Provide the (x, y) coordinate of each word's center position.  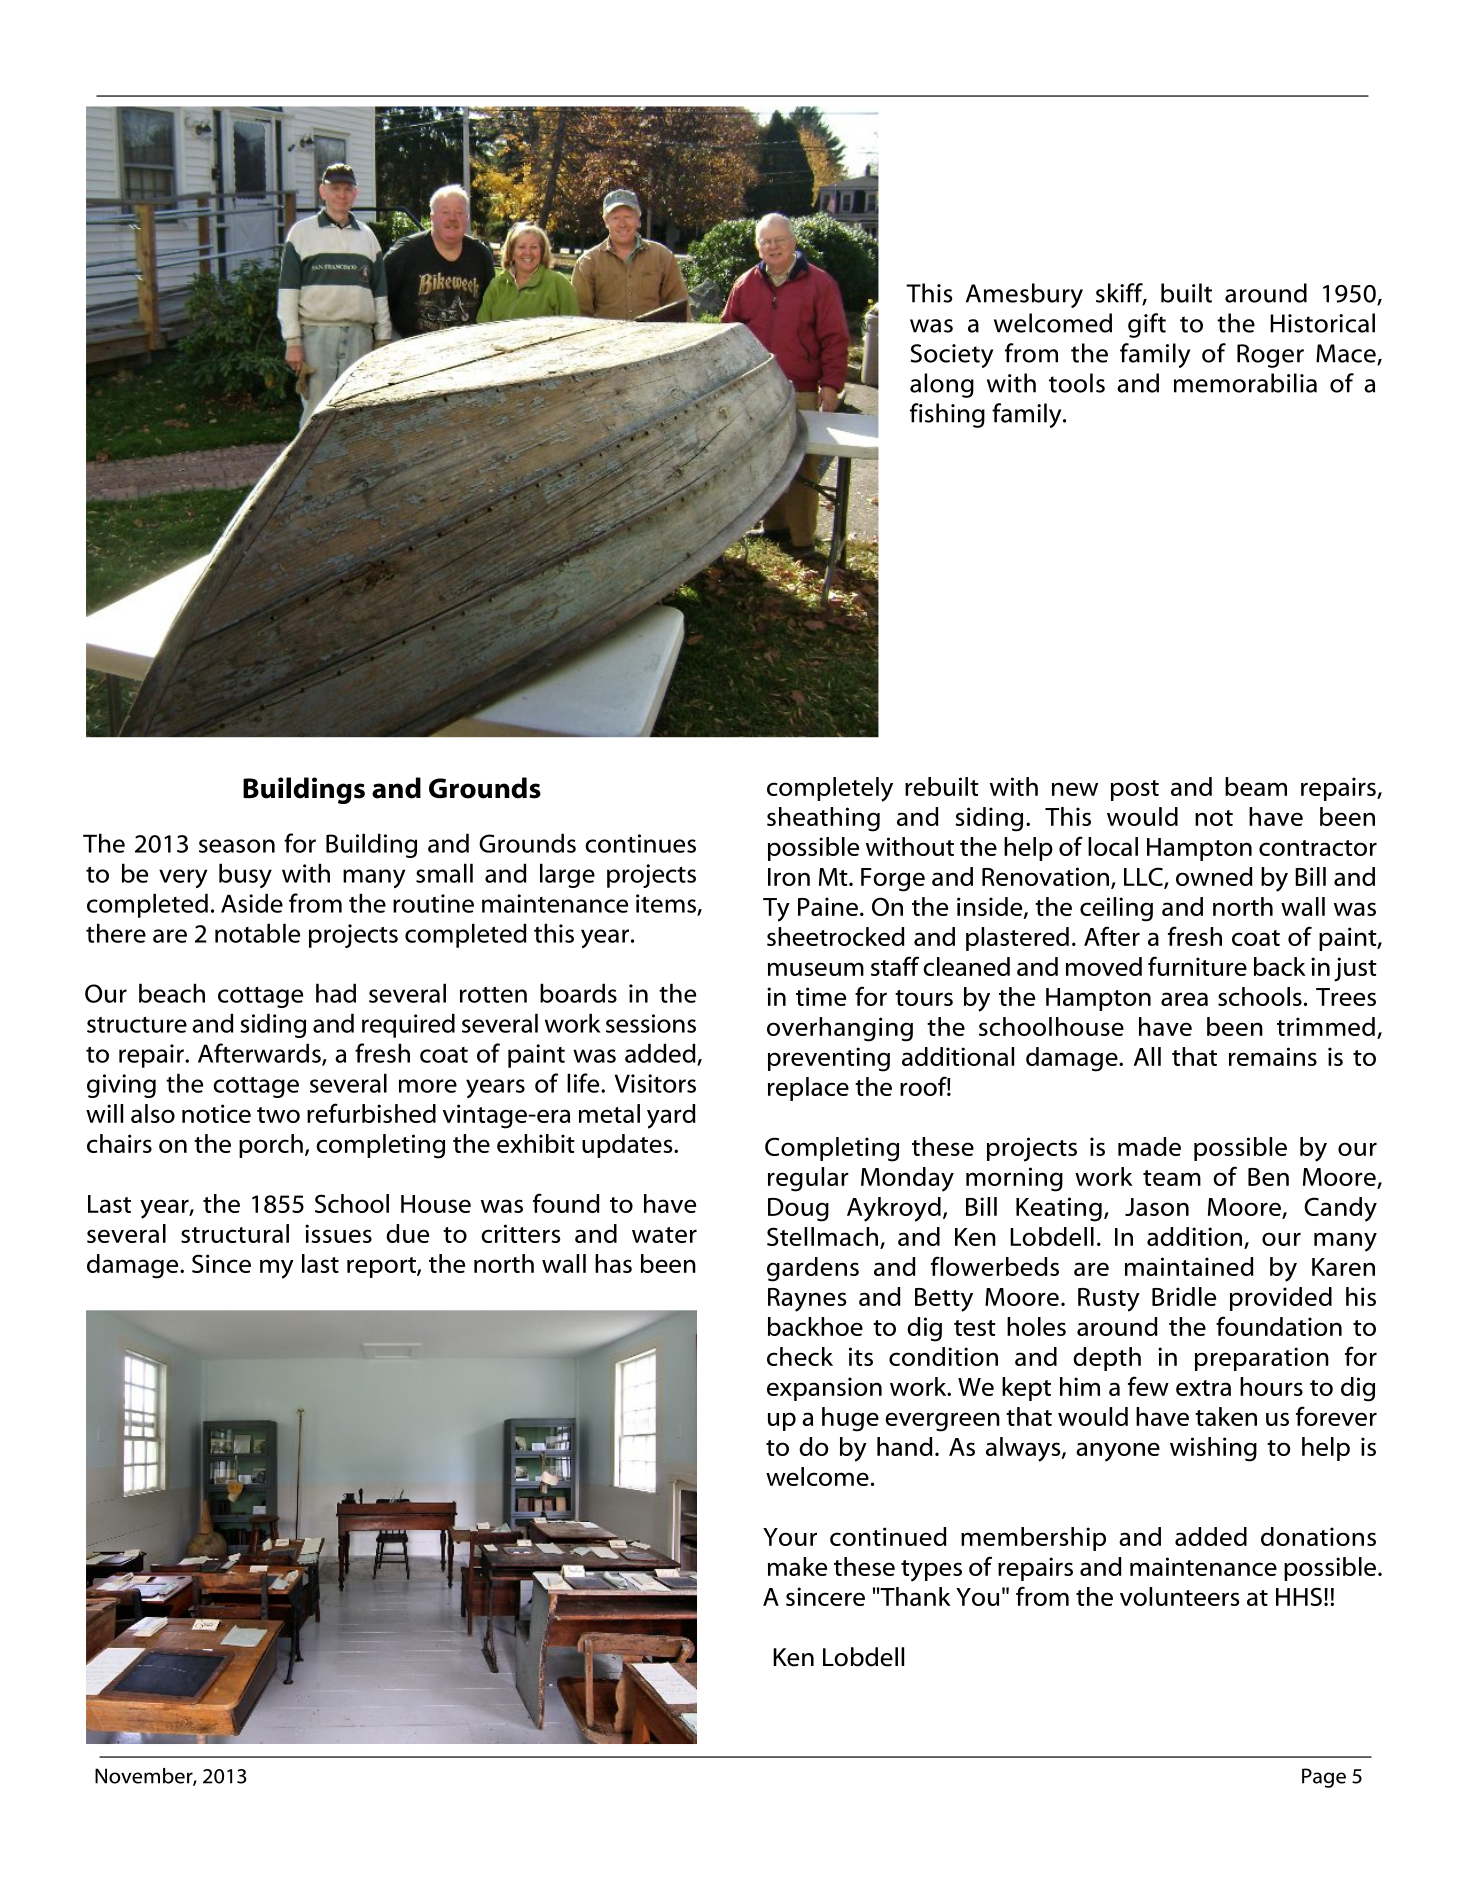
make (797, 1566)
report (382, 1267)
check (800, 1356)
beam (1256, 786)
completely (830, 789)
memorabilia (1245, 383)
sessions (651, 1023)
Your (790, 1537)
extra (1203, 1388)
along (942, 385)
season (237, 846)
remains (1273, 1056)
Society (952, 356)
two (278, 1115)
